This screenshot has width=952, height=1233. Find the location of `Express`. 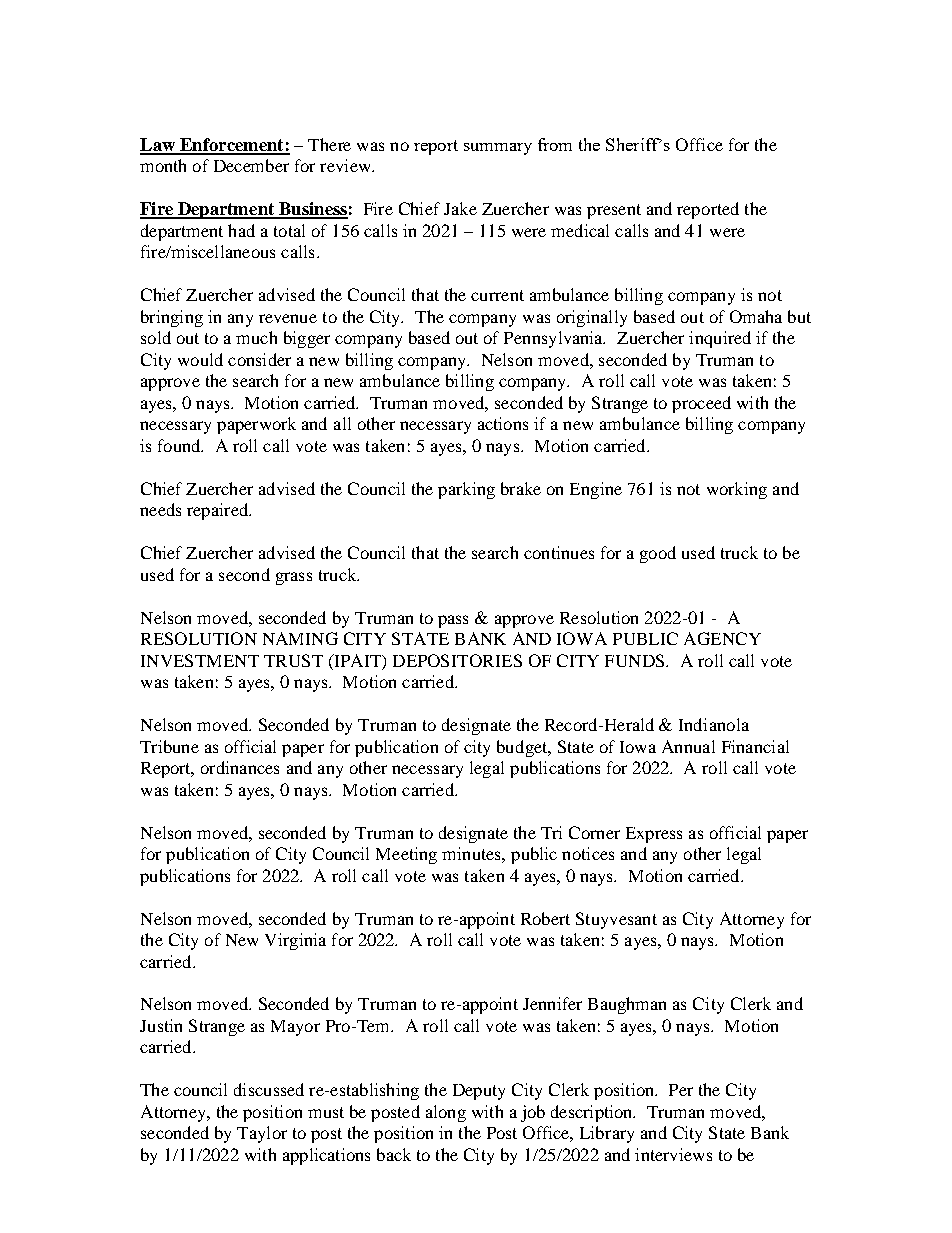

Express is located at coordinates (654, 835).
